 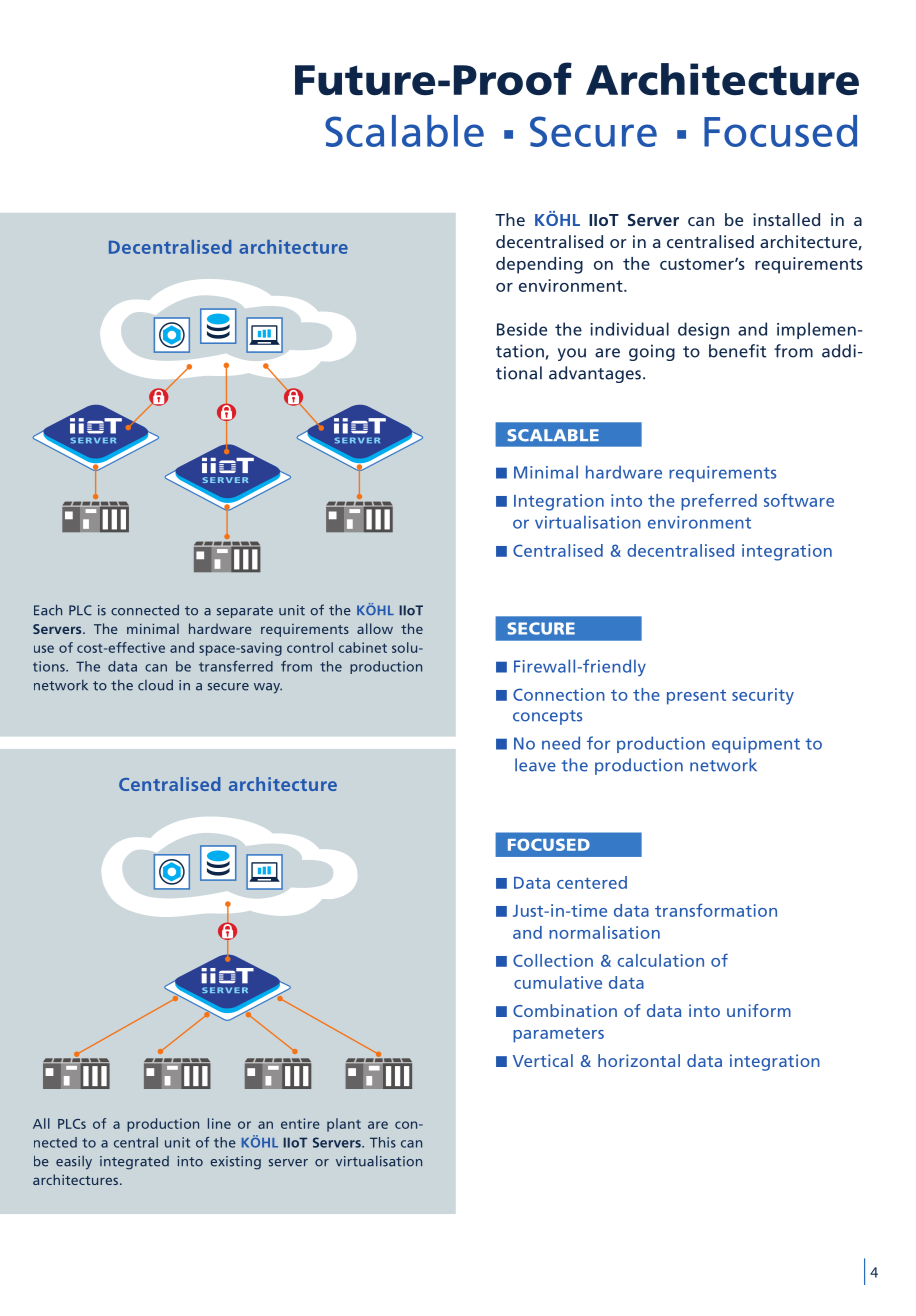 I want to click on This, so click(x=383, y=1142).
